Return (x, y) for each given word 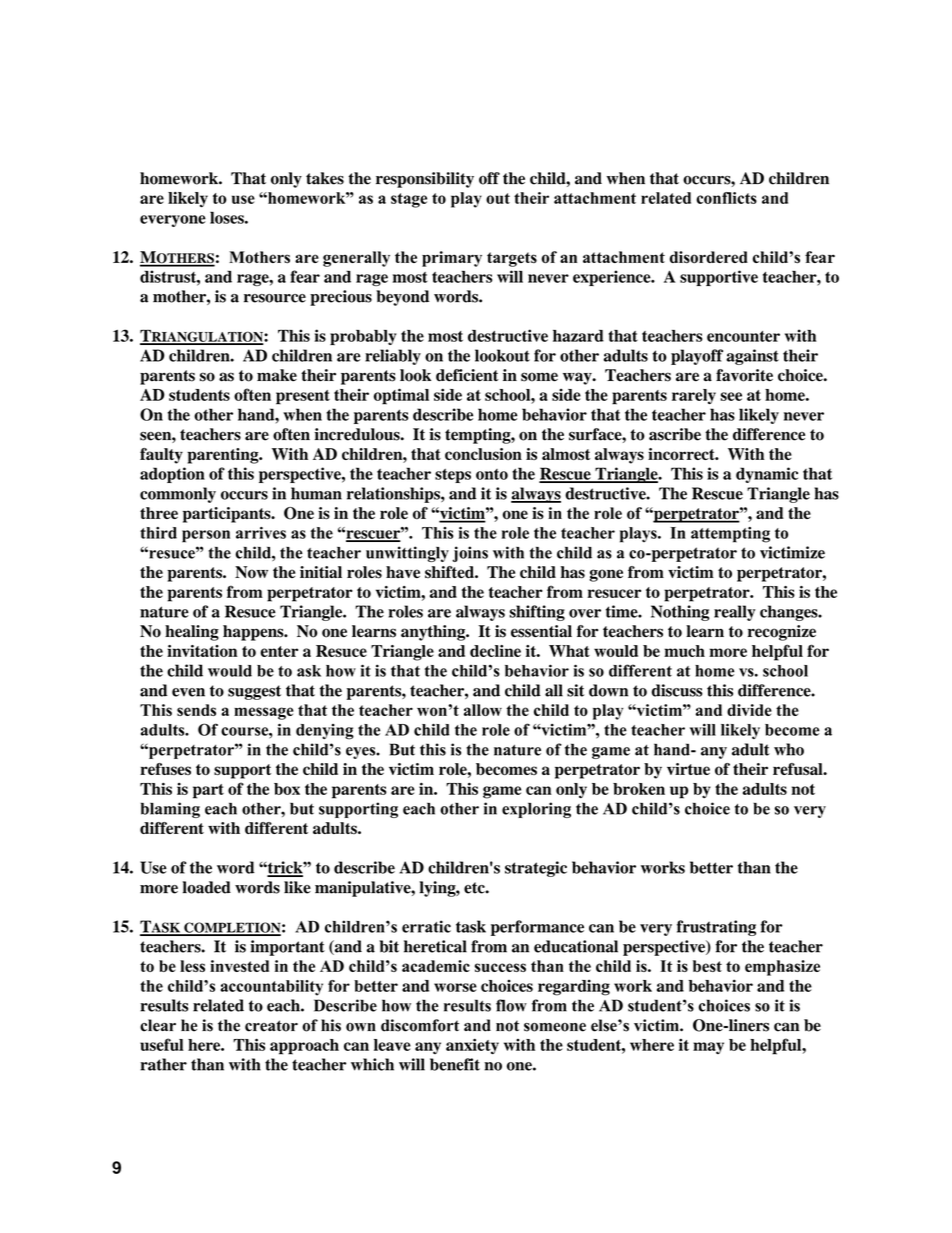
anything (434, 633)
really (735, 613)
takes (325, 178)
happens (254, 633)
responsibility (425, 180)
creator (271, 1026)
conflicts (726, 198)
